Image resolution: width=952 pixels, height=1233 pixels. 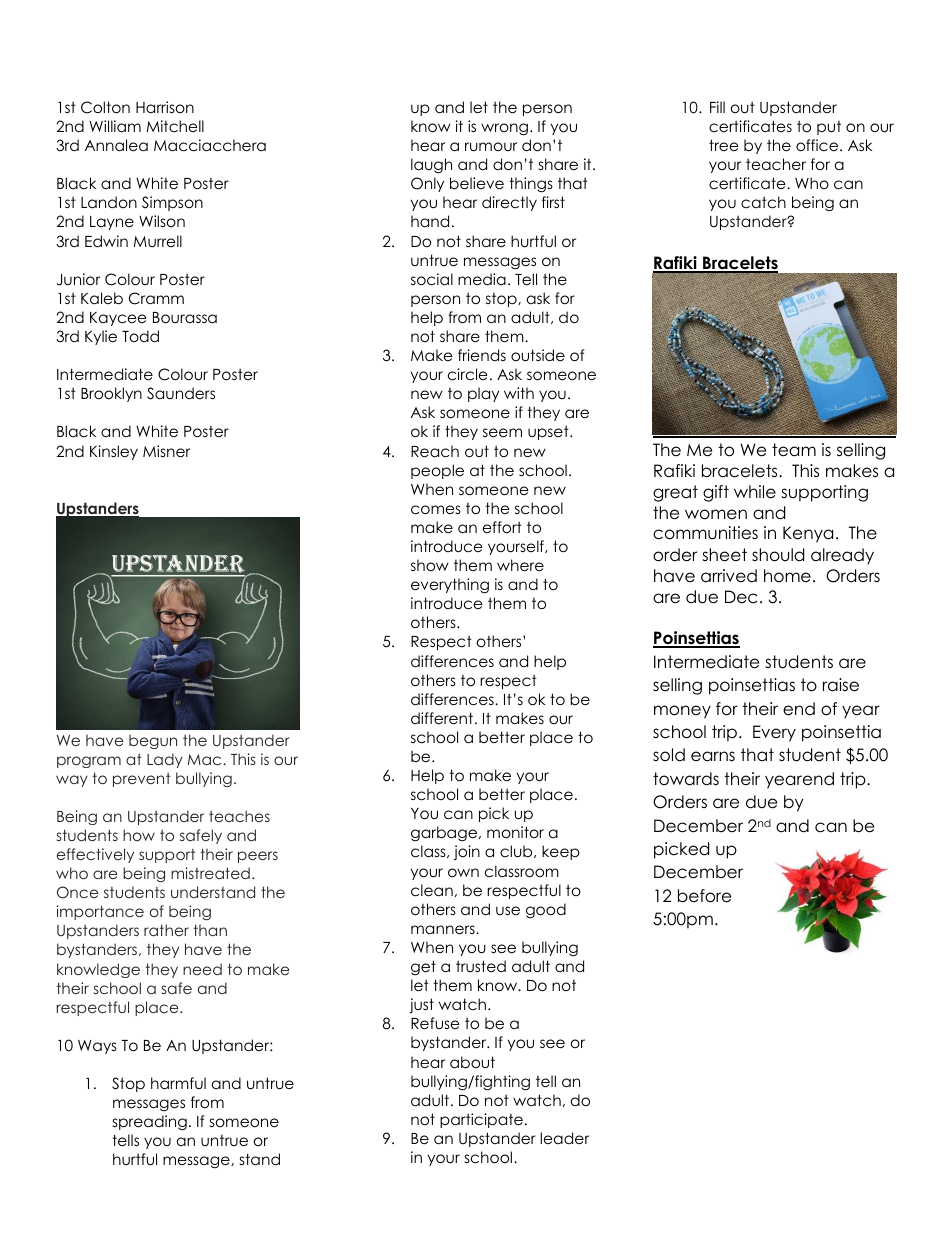 What do you see at coordinates (724, 145) in the document?
I see `tree` at bounding box center [724, 145].
